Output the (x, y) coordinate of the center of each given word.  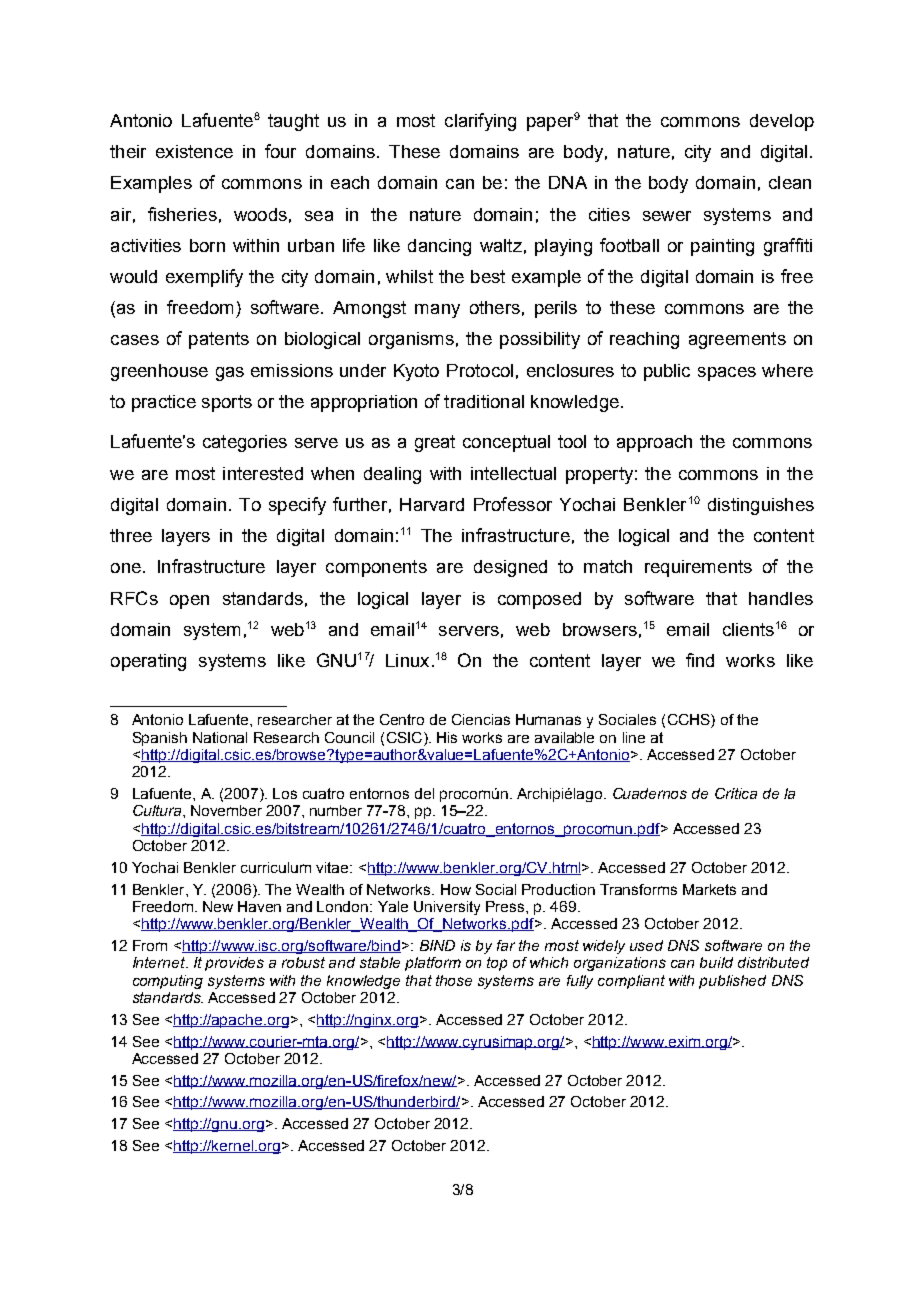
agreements (737, 340)
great (435, 443)
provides (234, 964)
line (634, 737)
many (437, 311)
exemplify (204, 278)
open (189, 602)
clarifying (480, 122)
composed (539, 600)
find (700, 660)
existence (194, 151)
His (447, 737)
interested (263, 473)
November (226, 810)
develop (782, 122)
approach (654, 443)
